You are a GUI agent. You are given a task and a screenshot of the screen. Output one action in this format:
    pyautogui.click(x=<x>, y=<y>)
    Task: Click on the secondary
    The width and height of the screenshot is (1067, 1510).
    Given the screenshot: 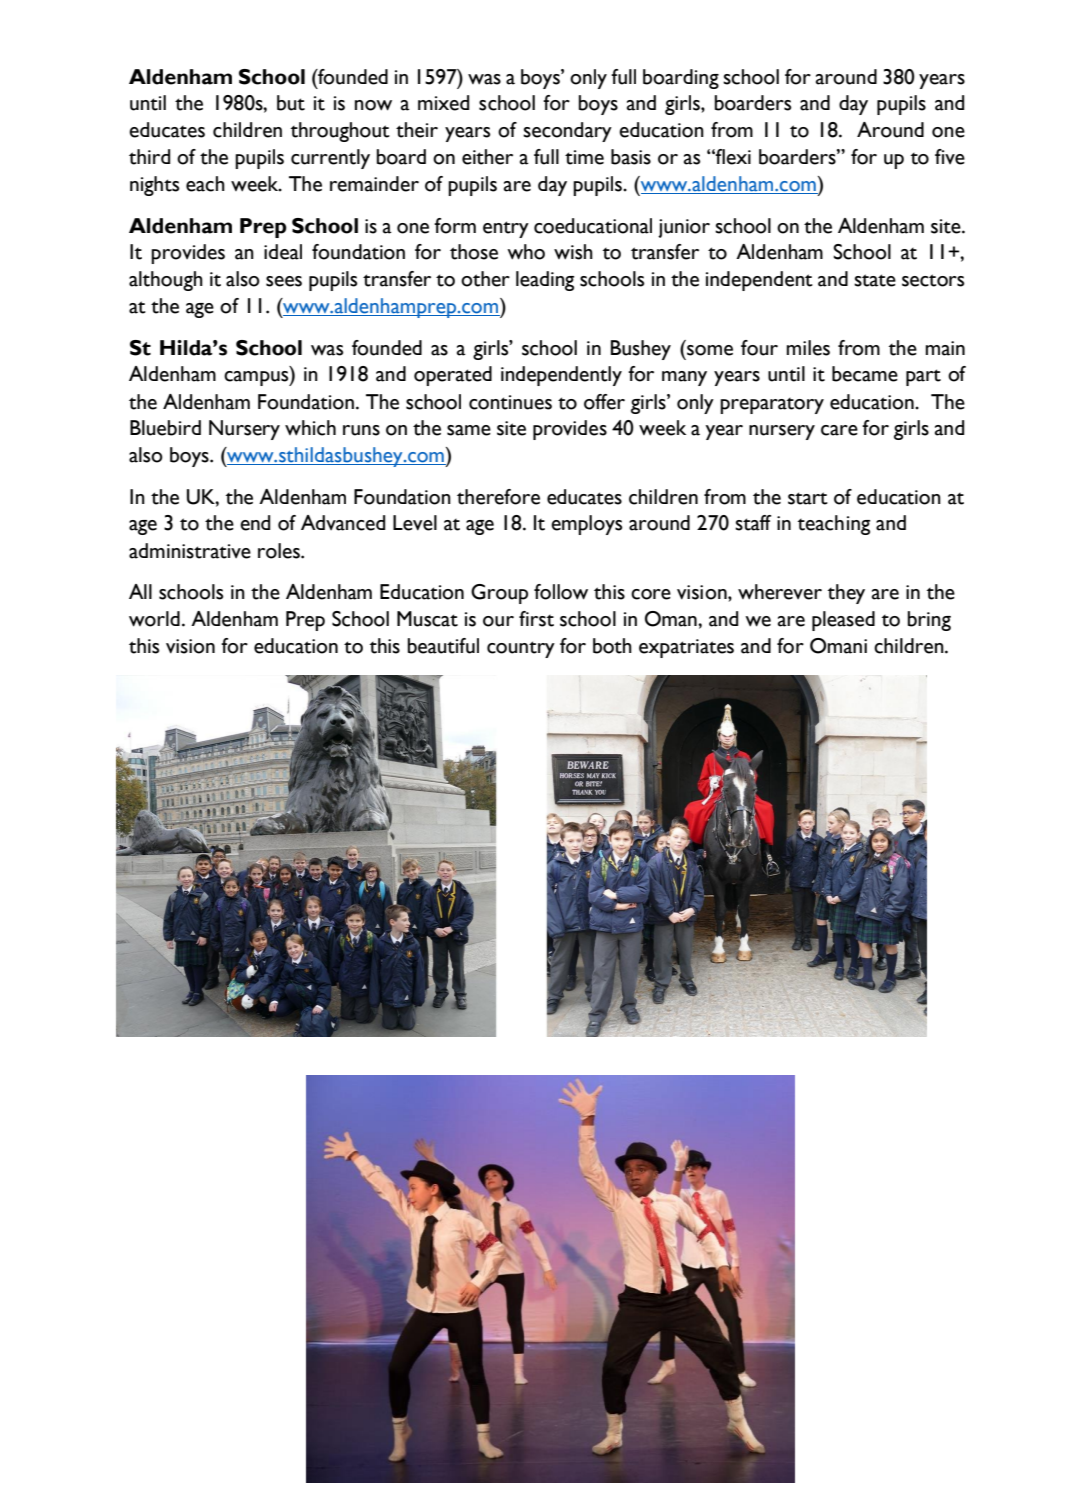 What is the action you would take?
    pyautogui.click(x=567, y=132)
